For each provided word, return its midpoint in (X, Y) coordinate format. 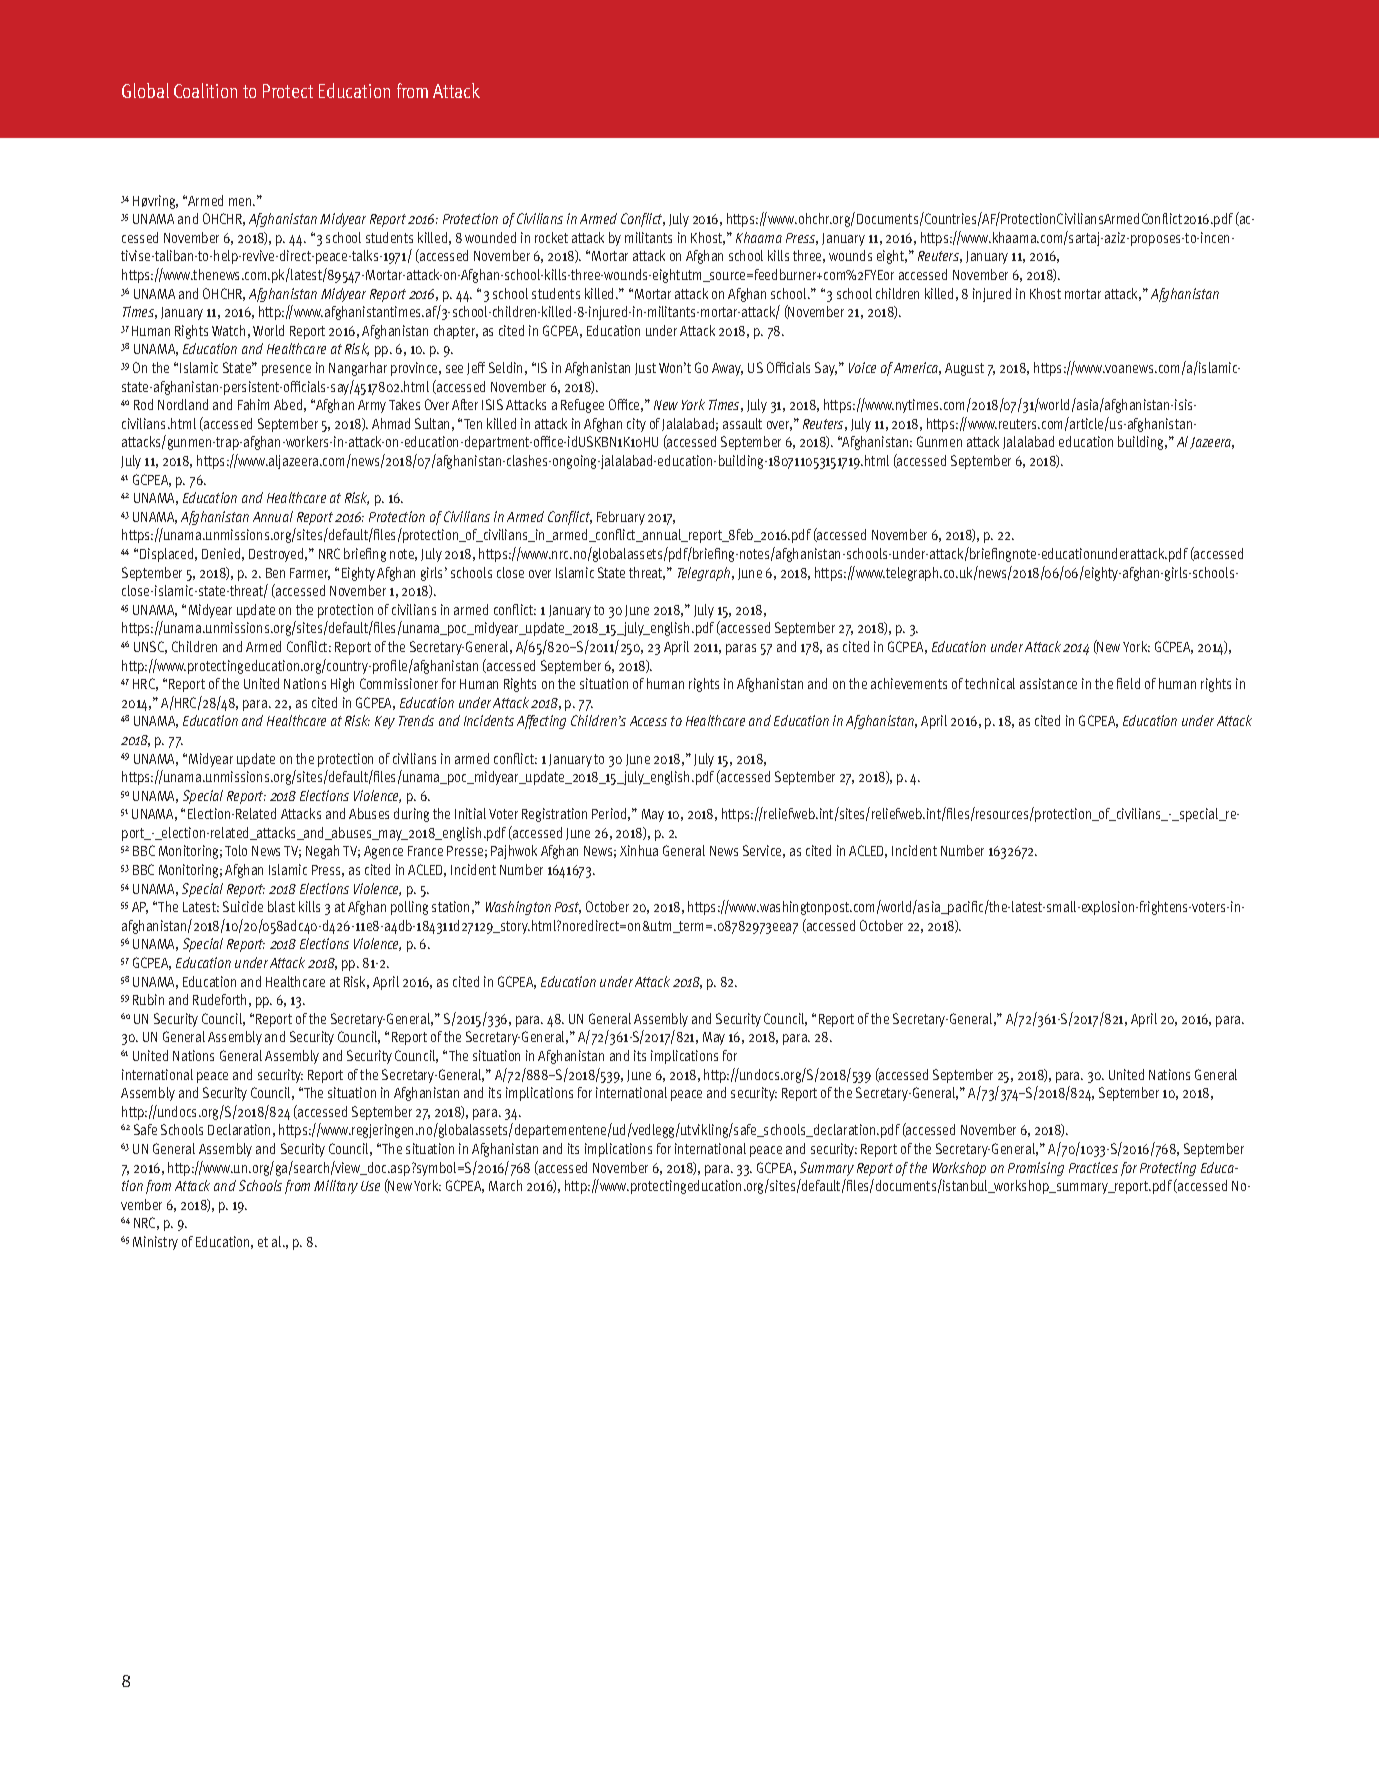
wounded (490, 237)
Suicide (243, 906)
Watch (228, 330)
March (505, 1185)
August (964, 369)
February (621, 518)
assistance (1048, 683)
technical (990, 683)
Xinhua (639, 850)
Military (336, 1187)
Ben (275, 573)
